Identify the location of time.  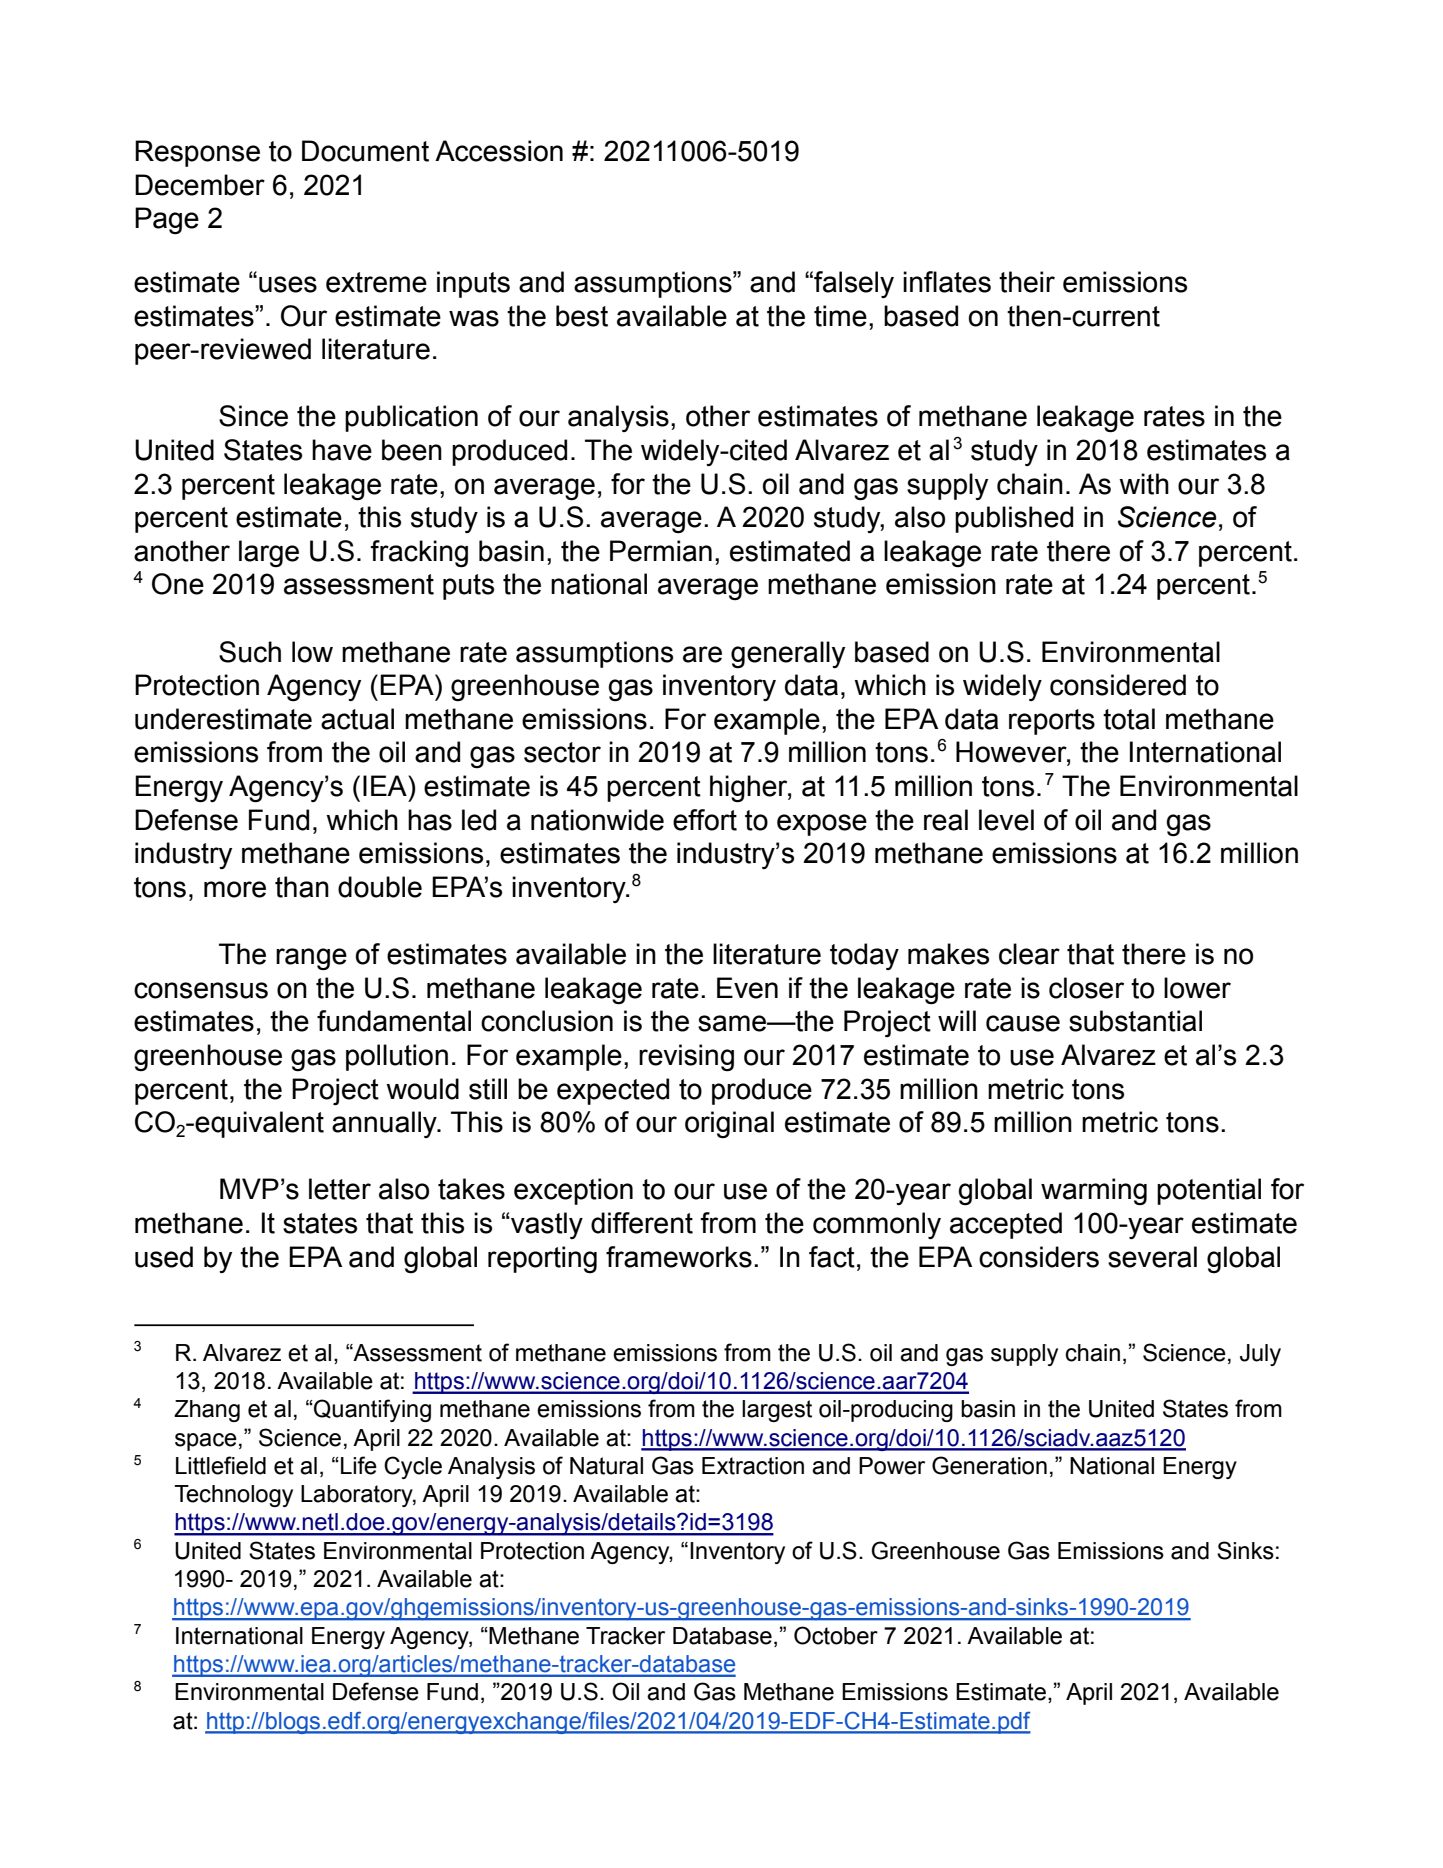
(840, 316).
